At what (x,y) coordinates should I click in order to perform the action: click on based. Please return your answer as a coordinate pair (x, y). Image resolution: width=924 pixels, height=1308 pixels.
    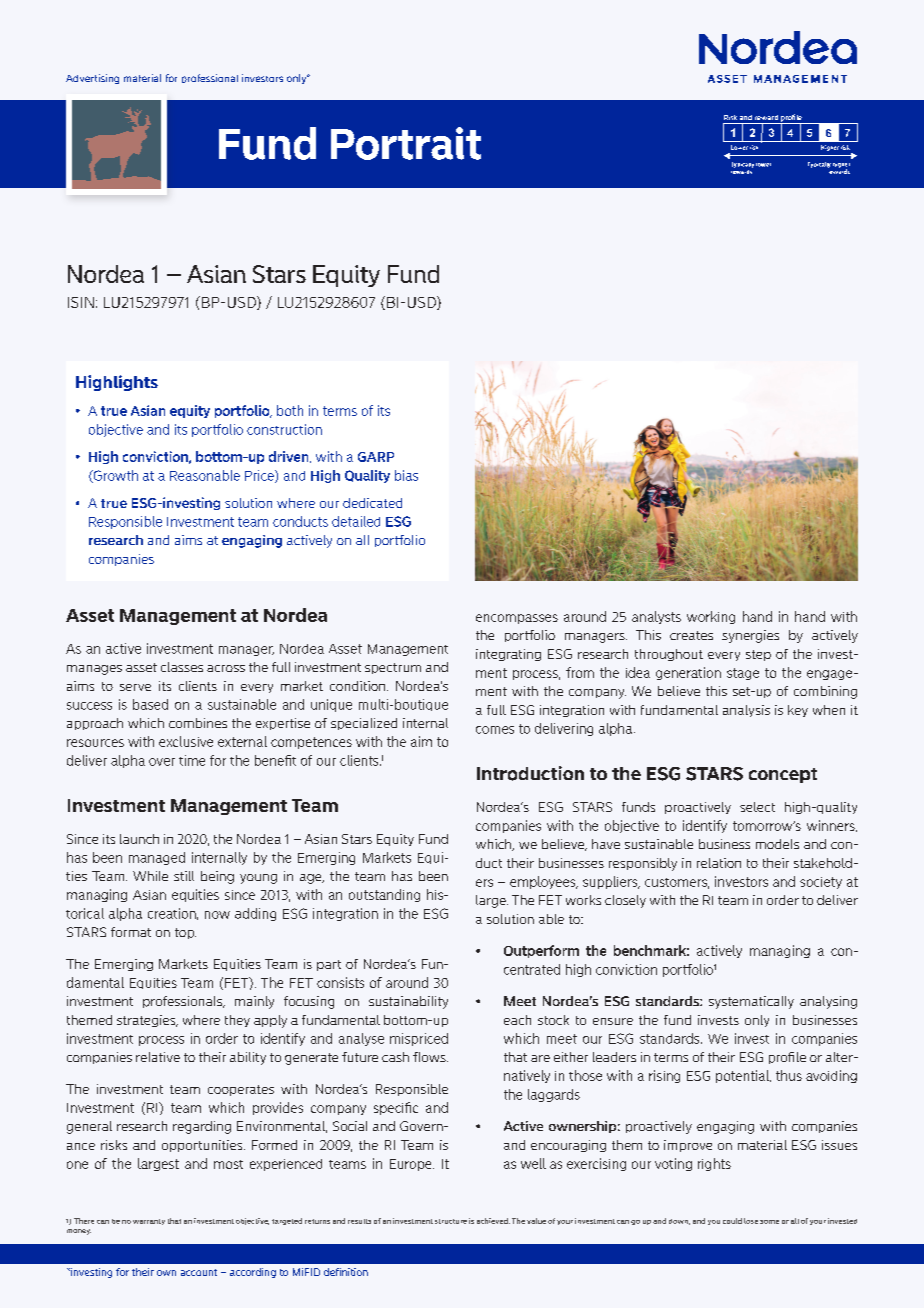
    Looking at the image, I should click on (150, 704).
